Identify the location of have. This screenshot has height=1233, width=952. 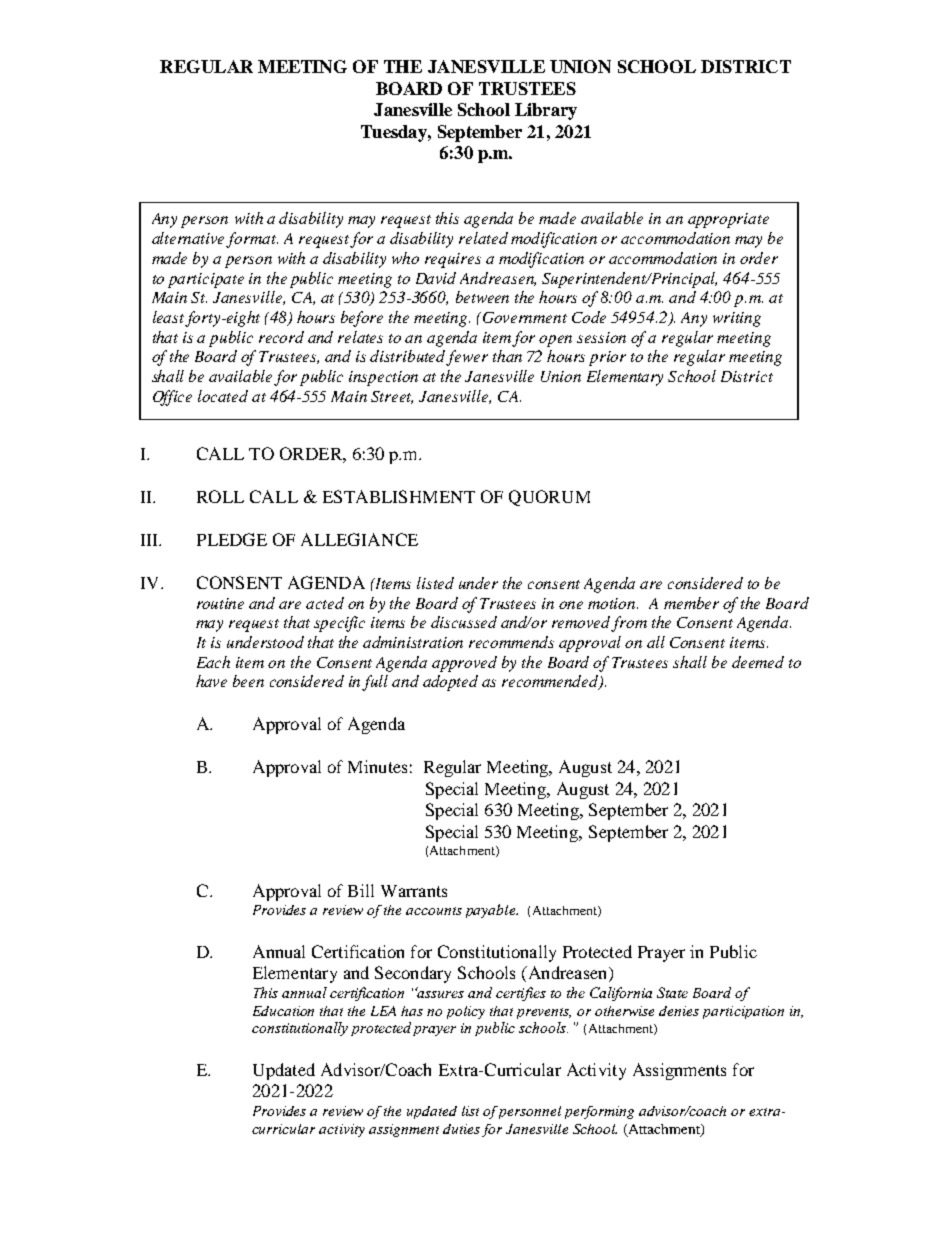
(211, 681).
